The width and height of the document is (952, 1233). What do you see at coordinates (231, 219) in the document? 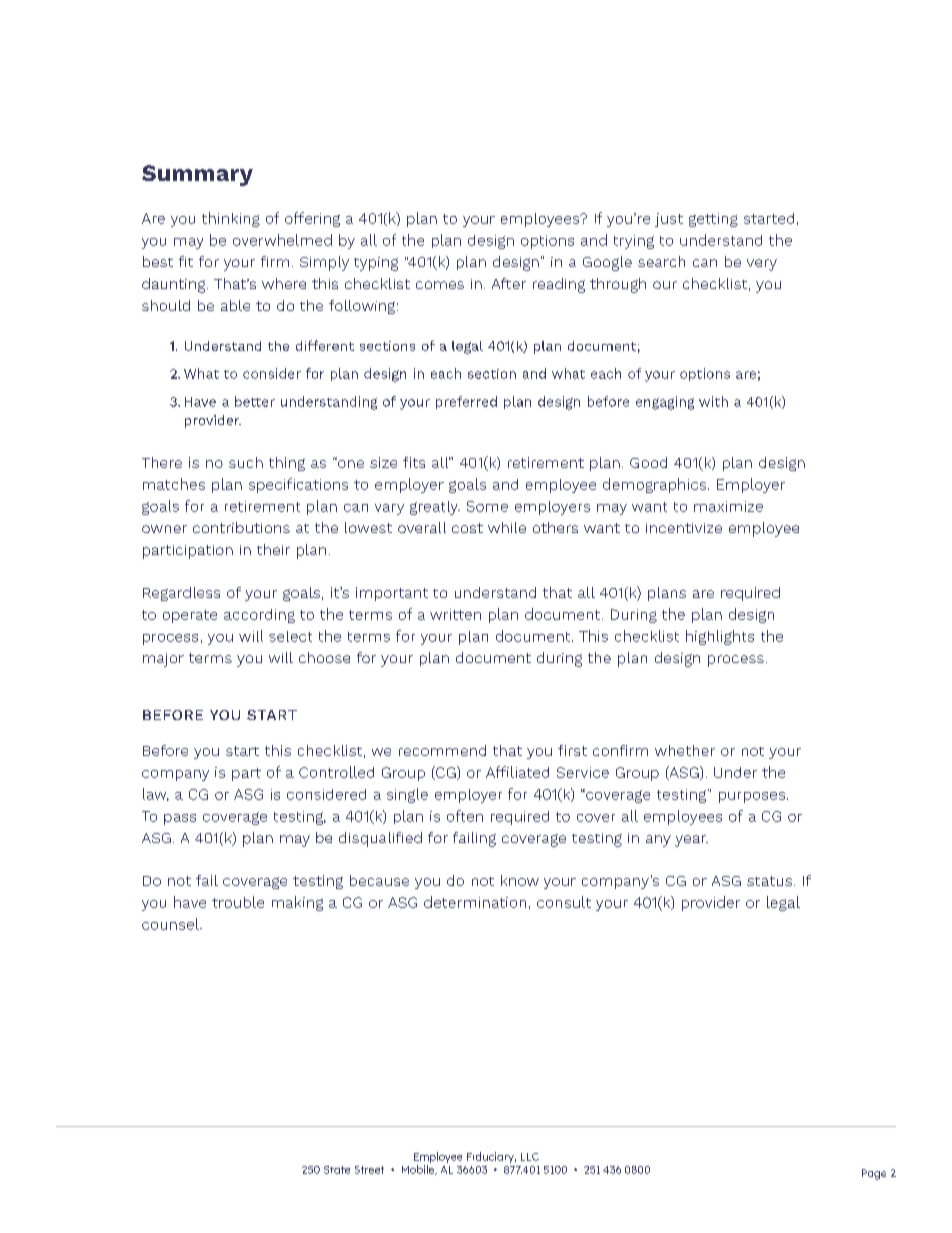
I see `thinking` at bounding box center [231, 219].
